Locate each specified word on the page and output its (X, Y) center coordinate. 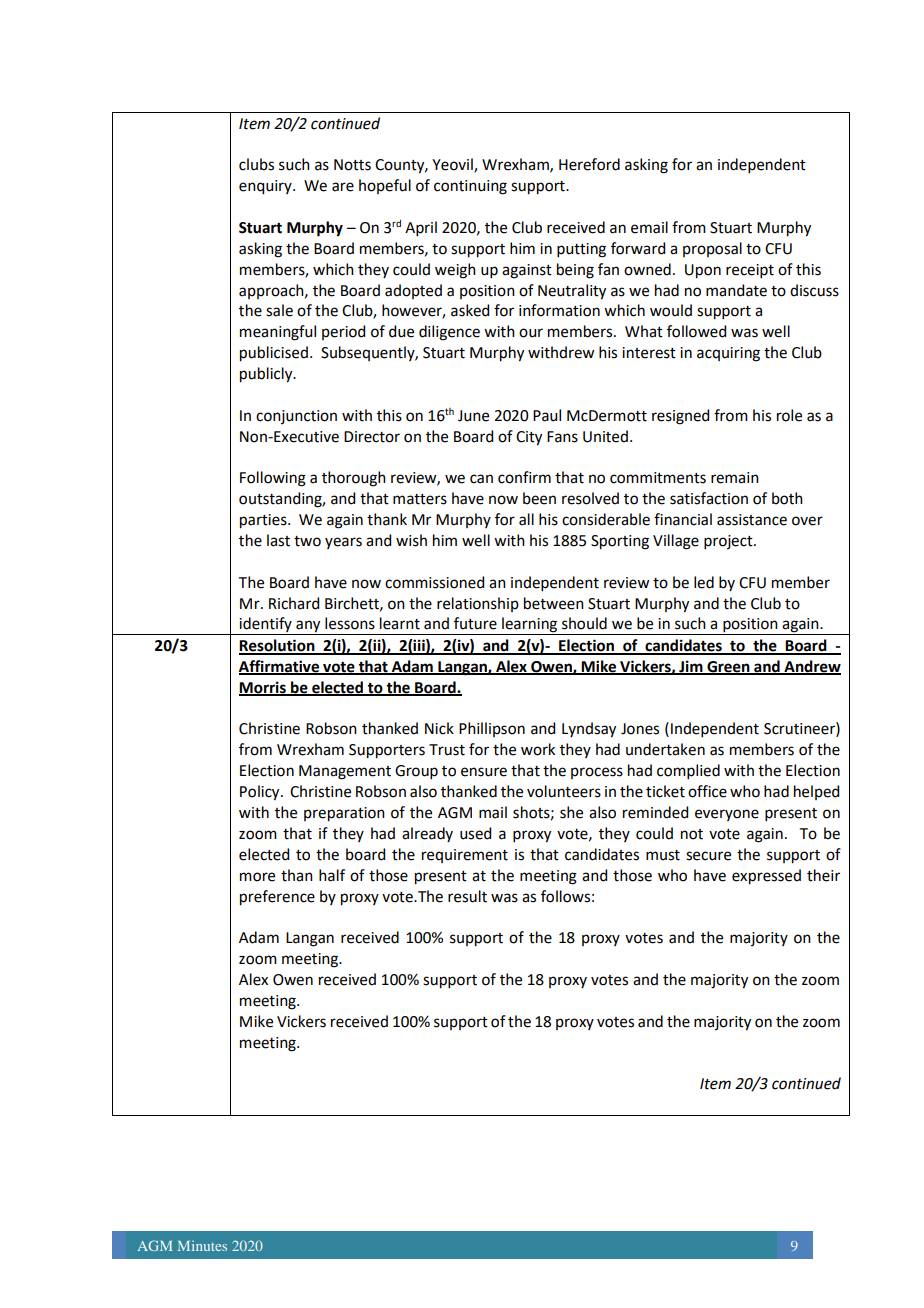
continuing (470, 187)
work (538, 749)
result (467, 896)
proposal (712, 249)
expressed (766, 877)
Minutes (202, 1246)
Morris (263, 688)
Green (728, 668)
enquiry (266, 187)
